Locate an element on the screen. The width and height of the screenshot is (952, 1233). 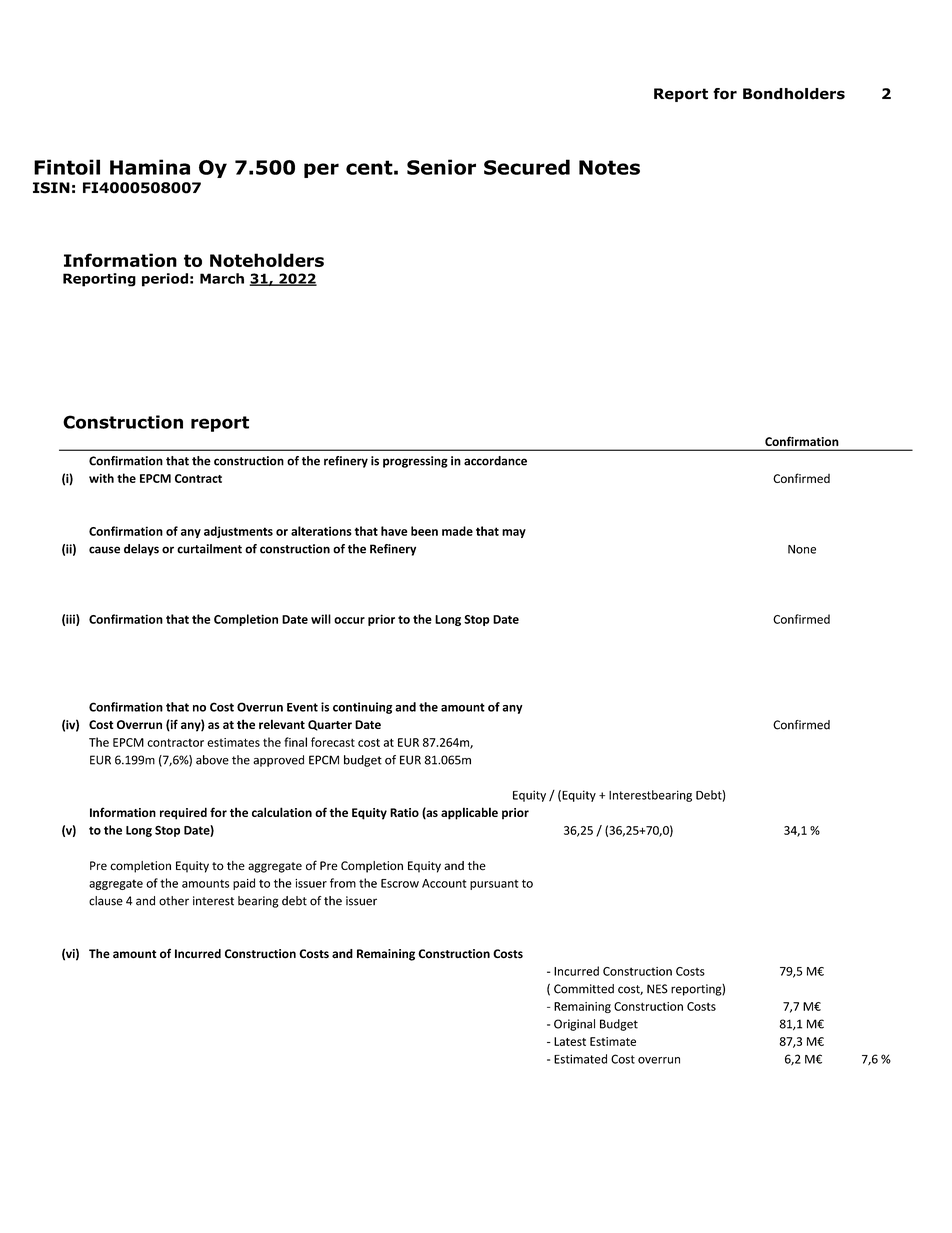
accordance is located at coordinates (495, 461).
